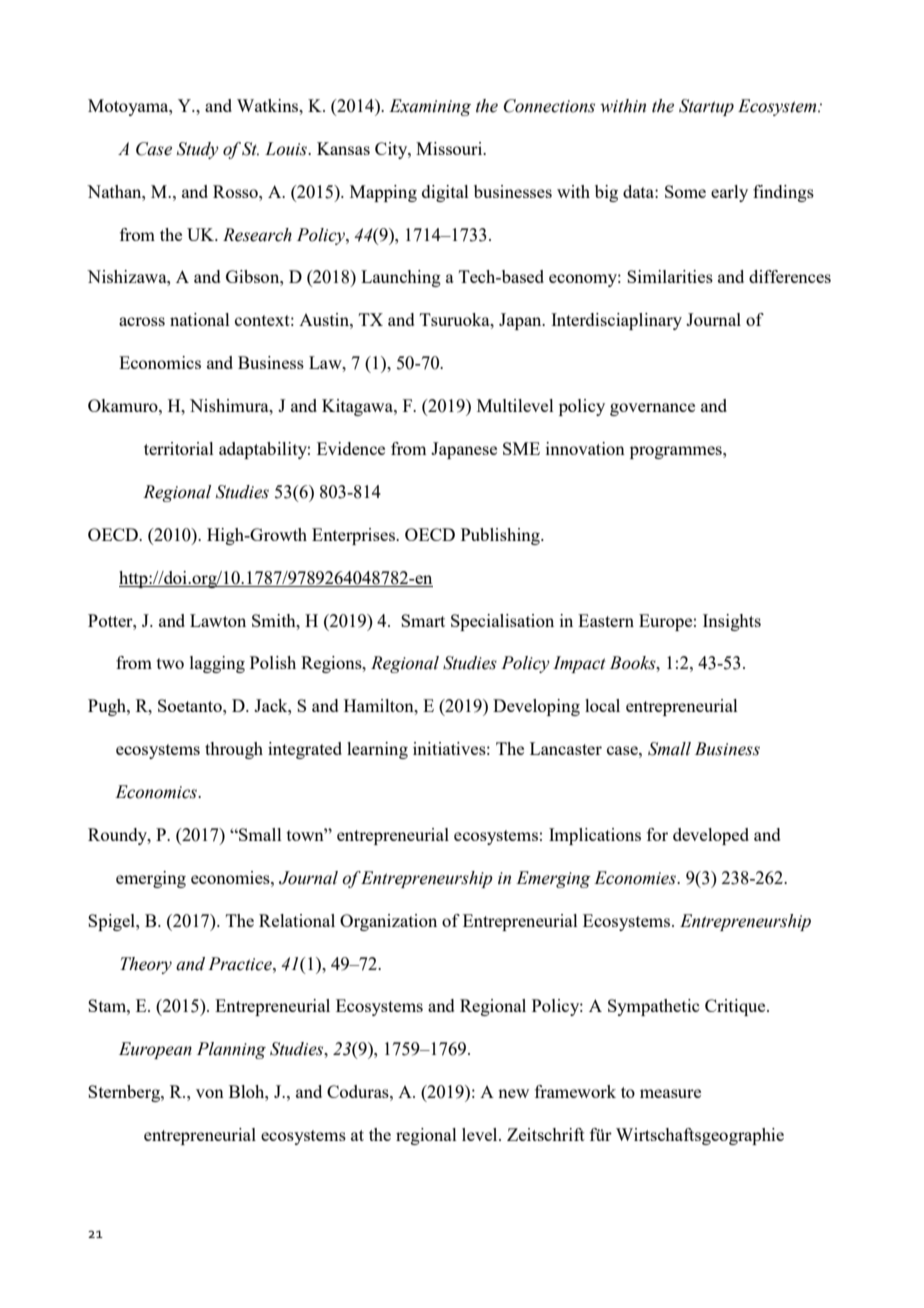 The height and width of the image is (1308, 924). I want to click on measure, so click(670, 1093).
